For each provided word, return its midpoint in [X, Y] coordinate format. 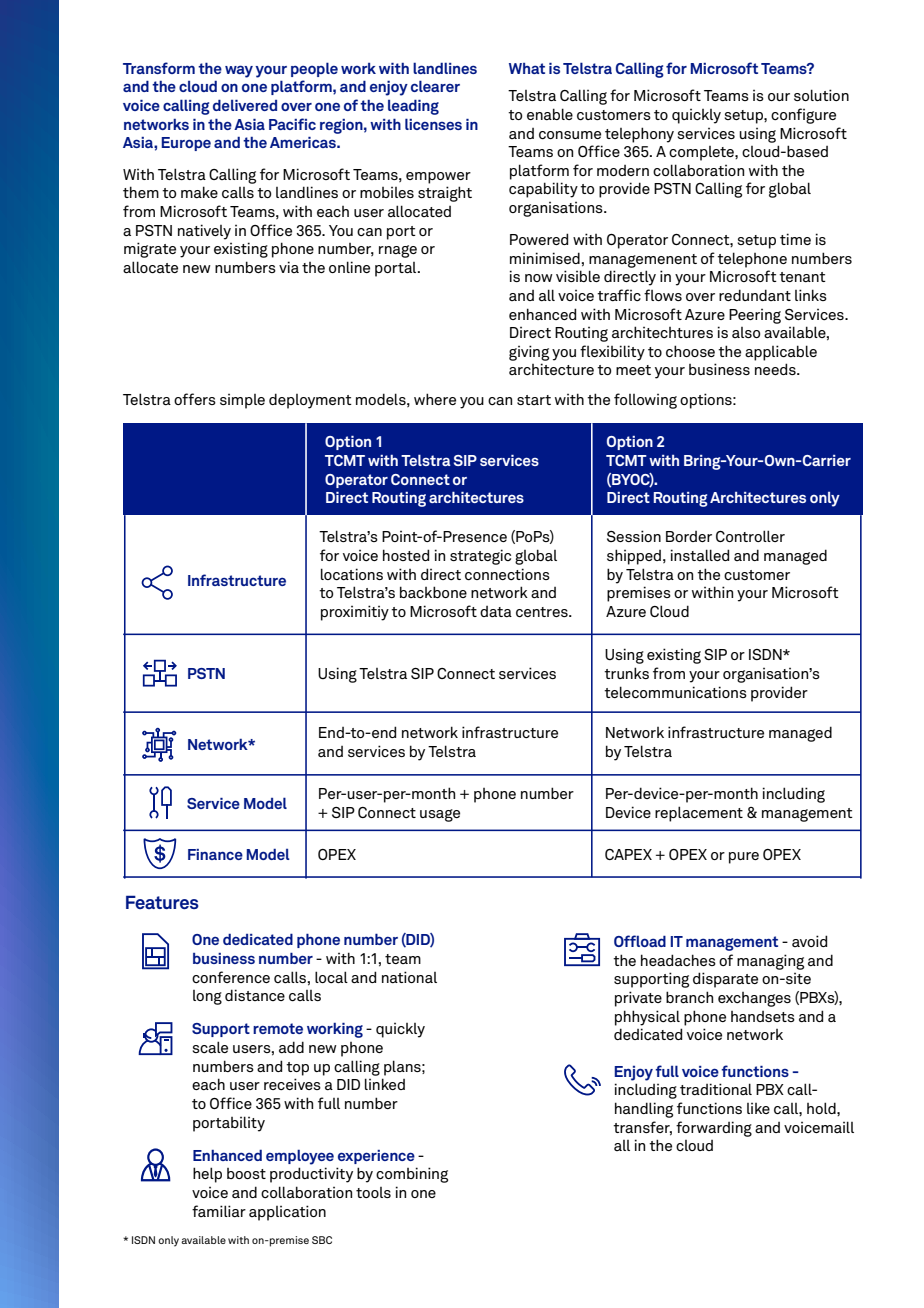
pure [744, 858]
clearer [435, 86]
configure [803, 116]
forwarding [714, 1129]
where [435, 399]
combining [412, 1175]
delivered [245, 105]
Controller [750, 536]
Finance [215, 854]
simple [242, 401]
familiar [219, 1211]
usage [440, 815]
